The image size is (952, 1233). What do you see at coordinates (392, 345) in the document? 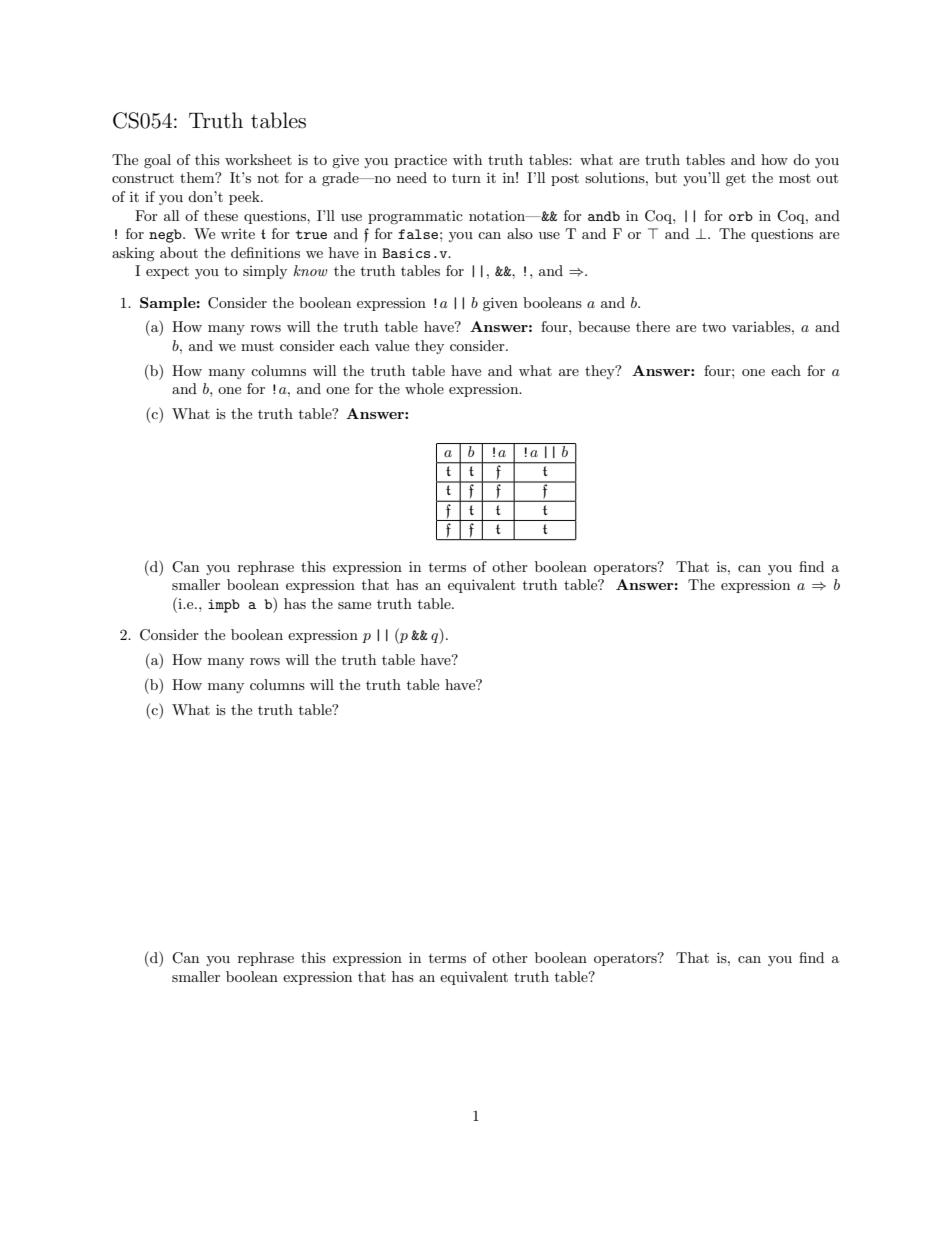
I see `value` at bounding box center [392, 345].
